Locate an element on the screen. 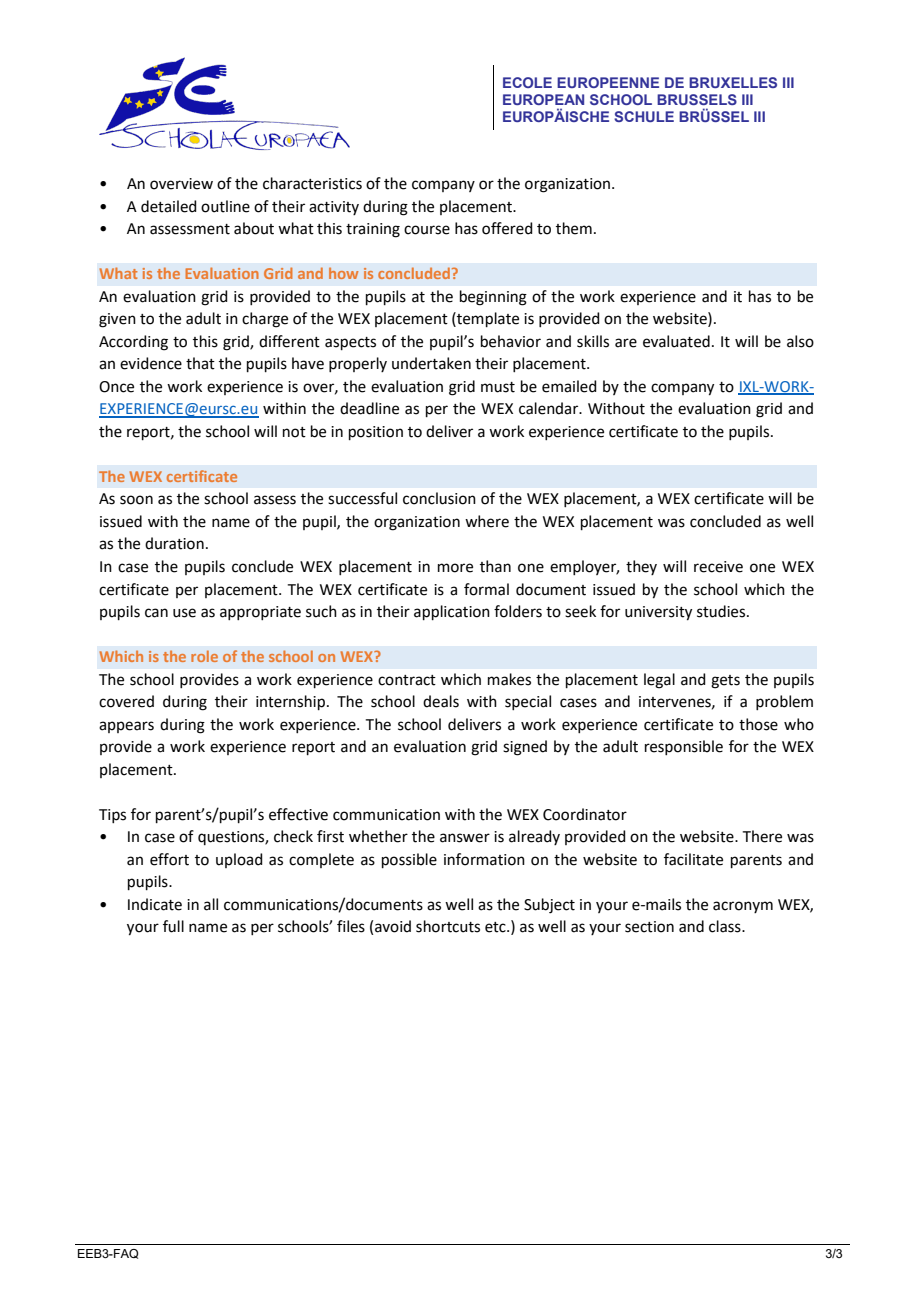  detailed is located at coordinates (169, 206).
